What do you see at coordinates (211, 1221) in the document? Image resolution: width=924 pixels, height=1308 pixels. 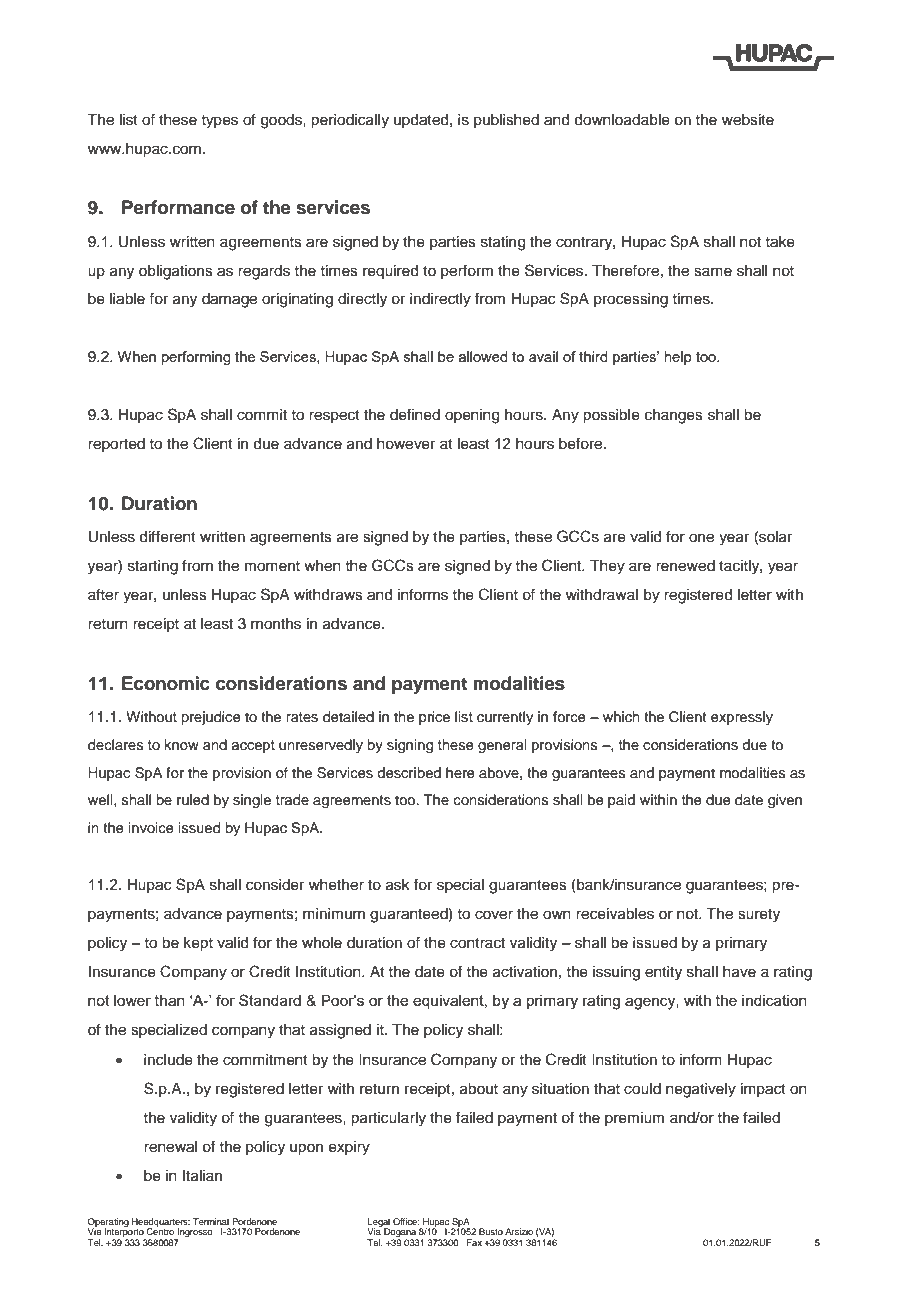 I see `Terminal` at bounding box center [211, 1221].
